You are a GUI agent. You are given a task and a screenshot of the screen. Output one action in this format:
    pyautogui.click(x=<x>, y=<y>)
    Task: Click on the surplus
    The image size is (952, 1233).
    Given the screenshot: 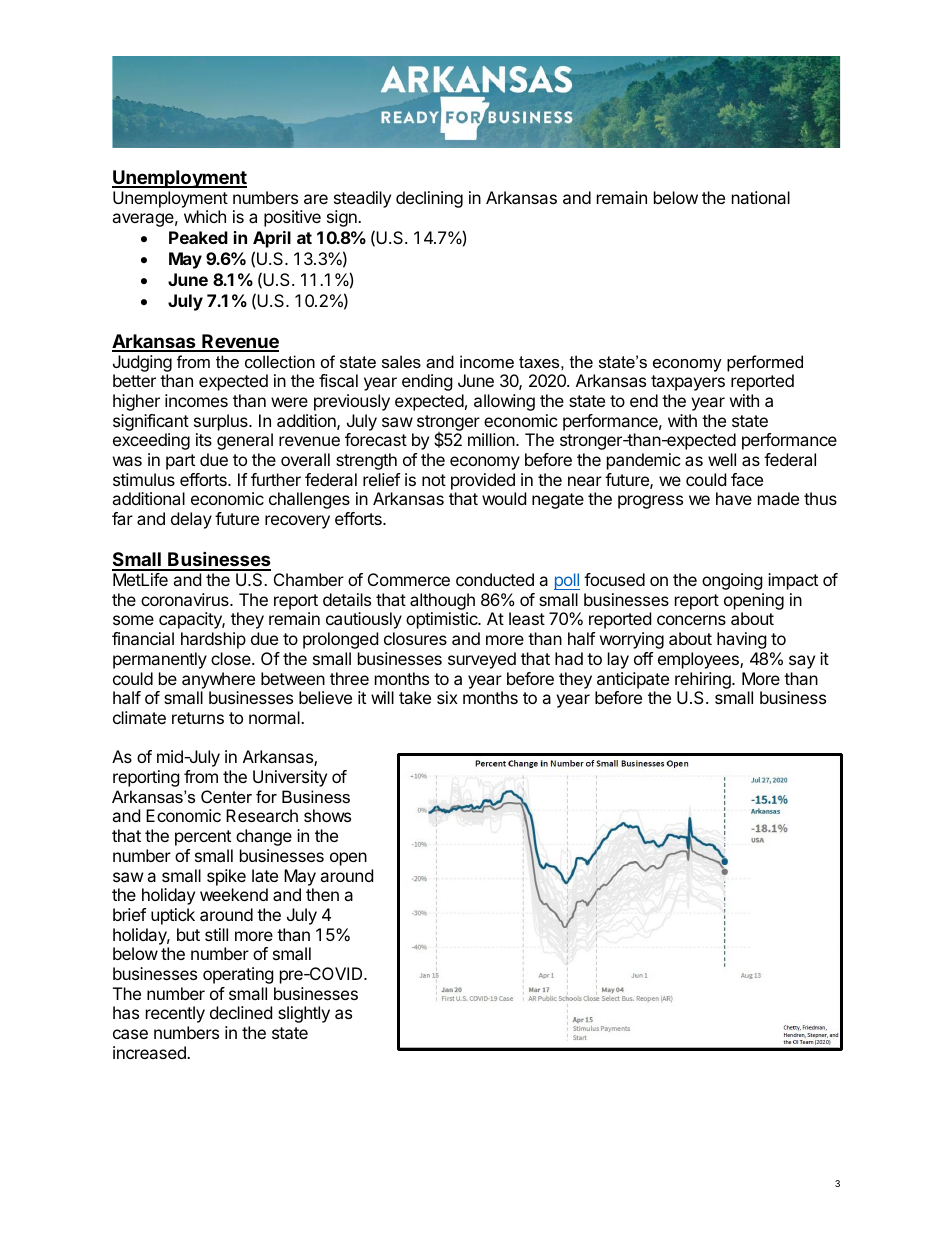 What is the action you would take?
    pyautogui.click(x=222, y=422)
